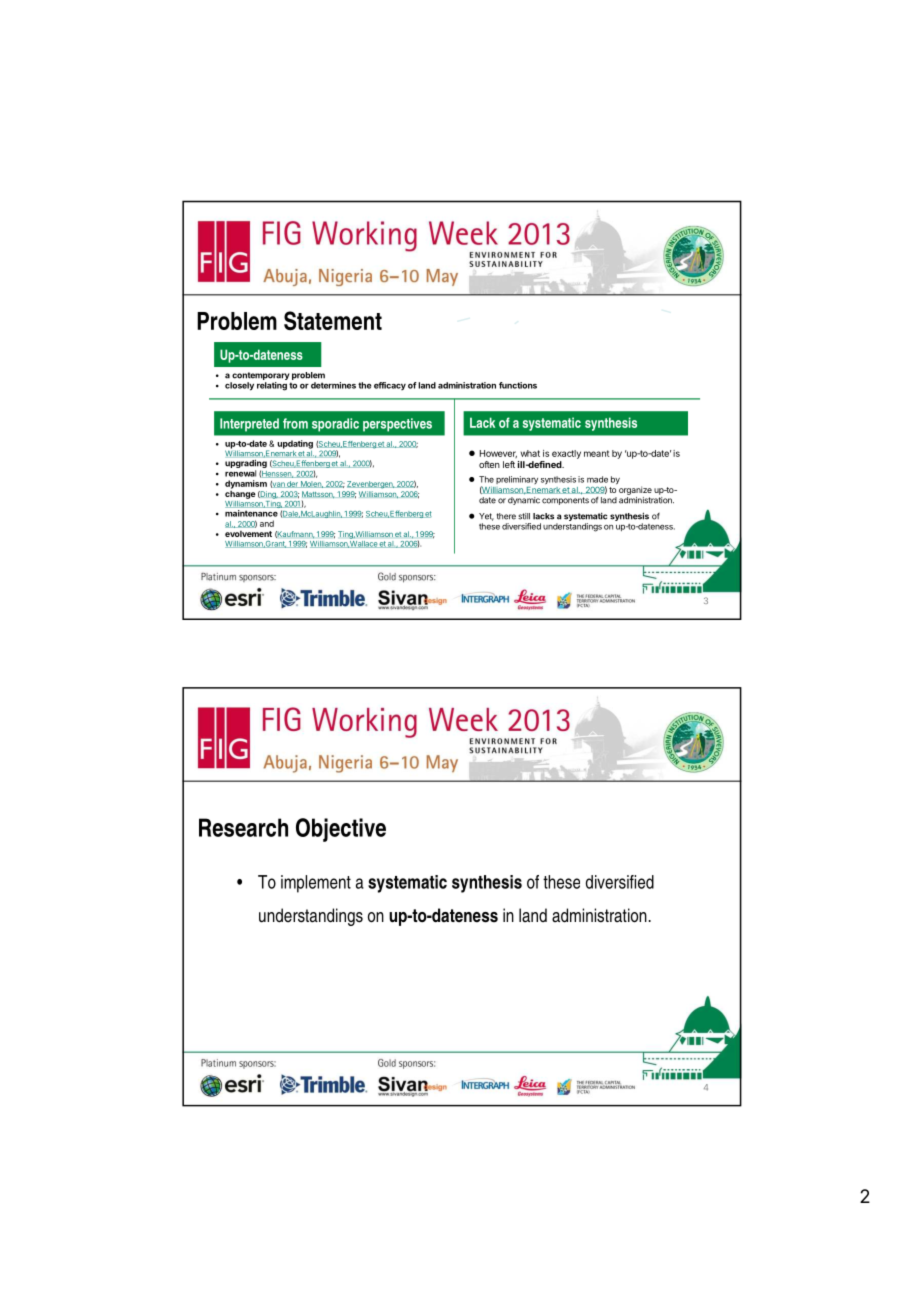 The height and width of the page is (1308, 924). I want to click on often, so click(489, 464).
